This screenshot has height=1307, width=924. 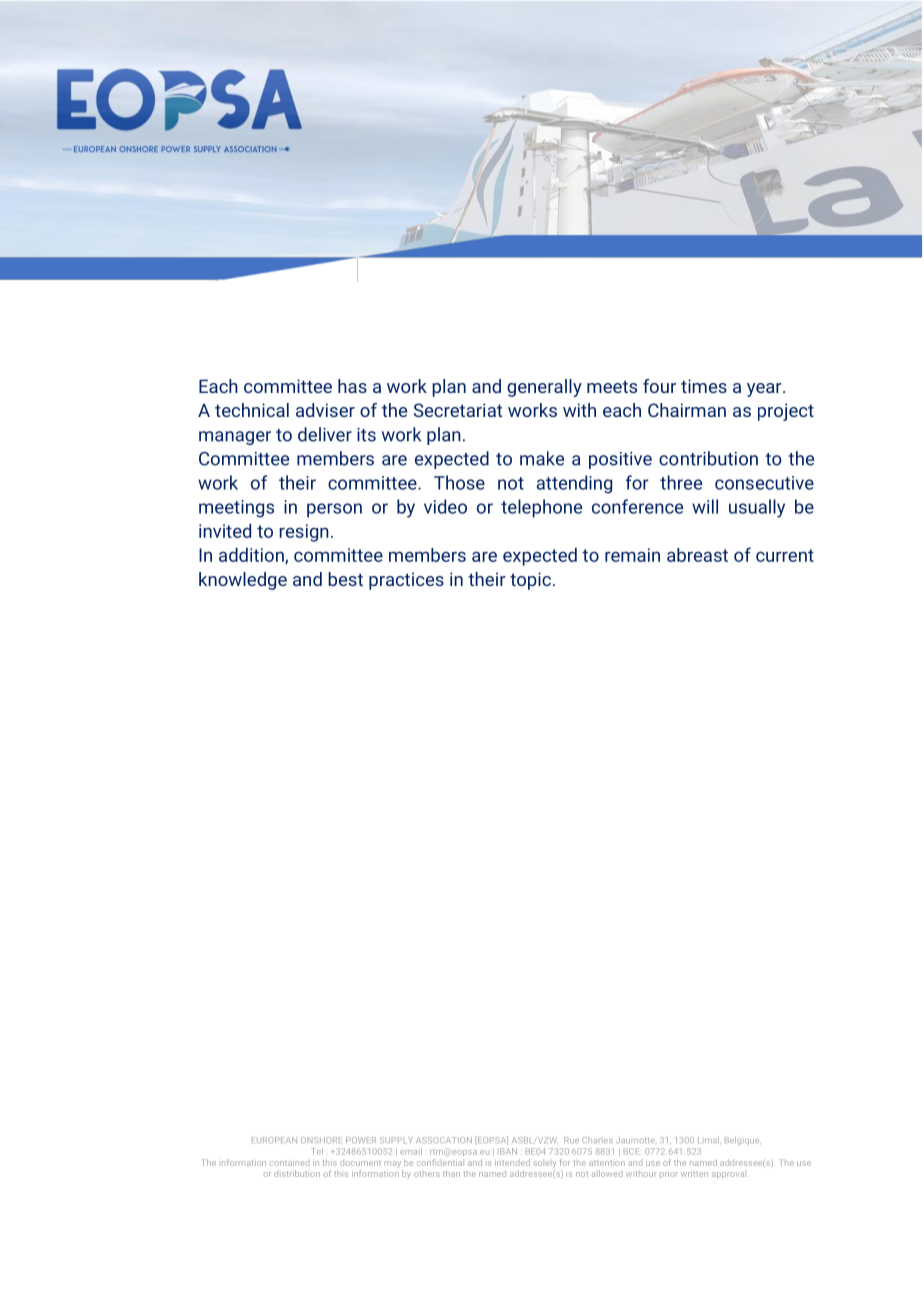 What do you see at coordinates (508, 1151) in the screenshot?
I see `IBAN` at bounding box center [508, 1151].
